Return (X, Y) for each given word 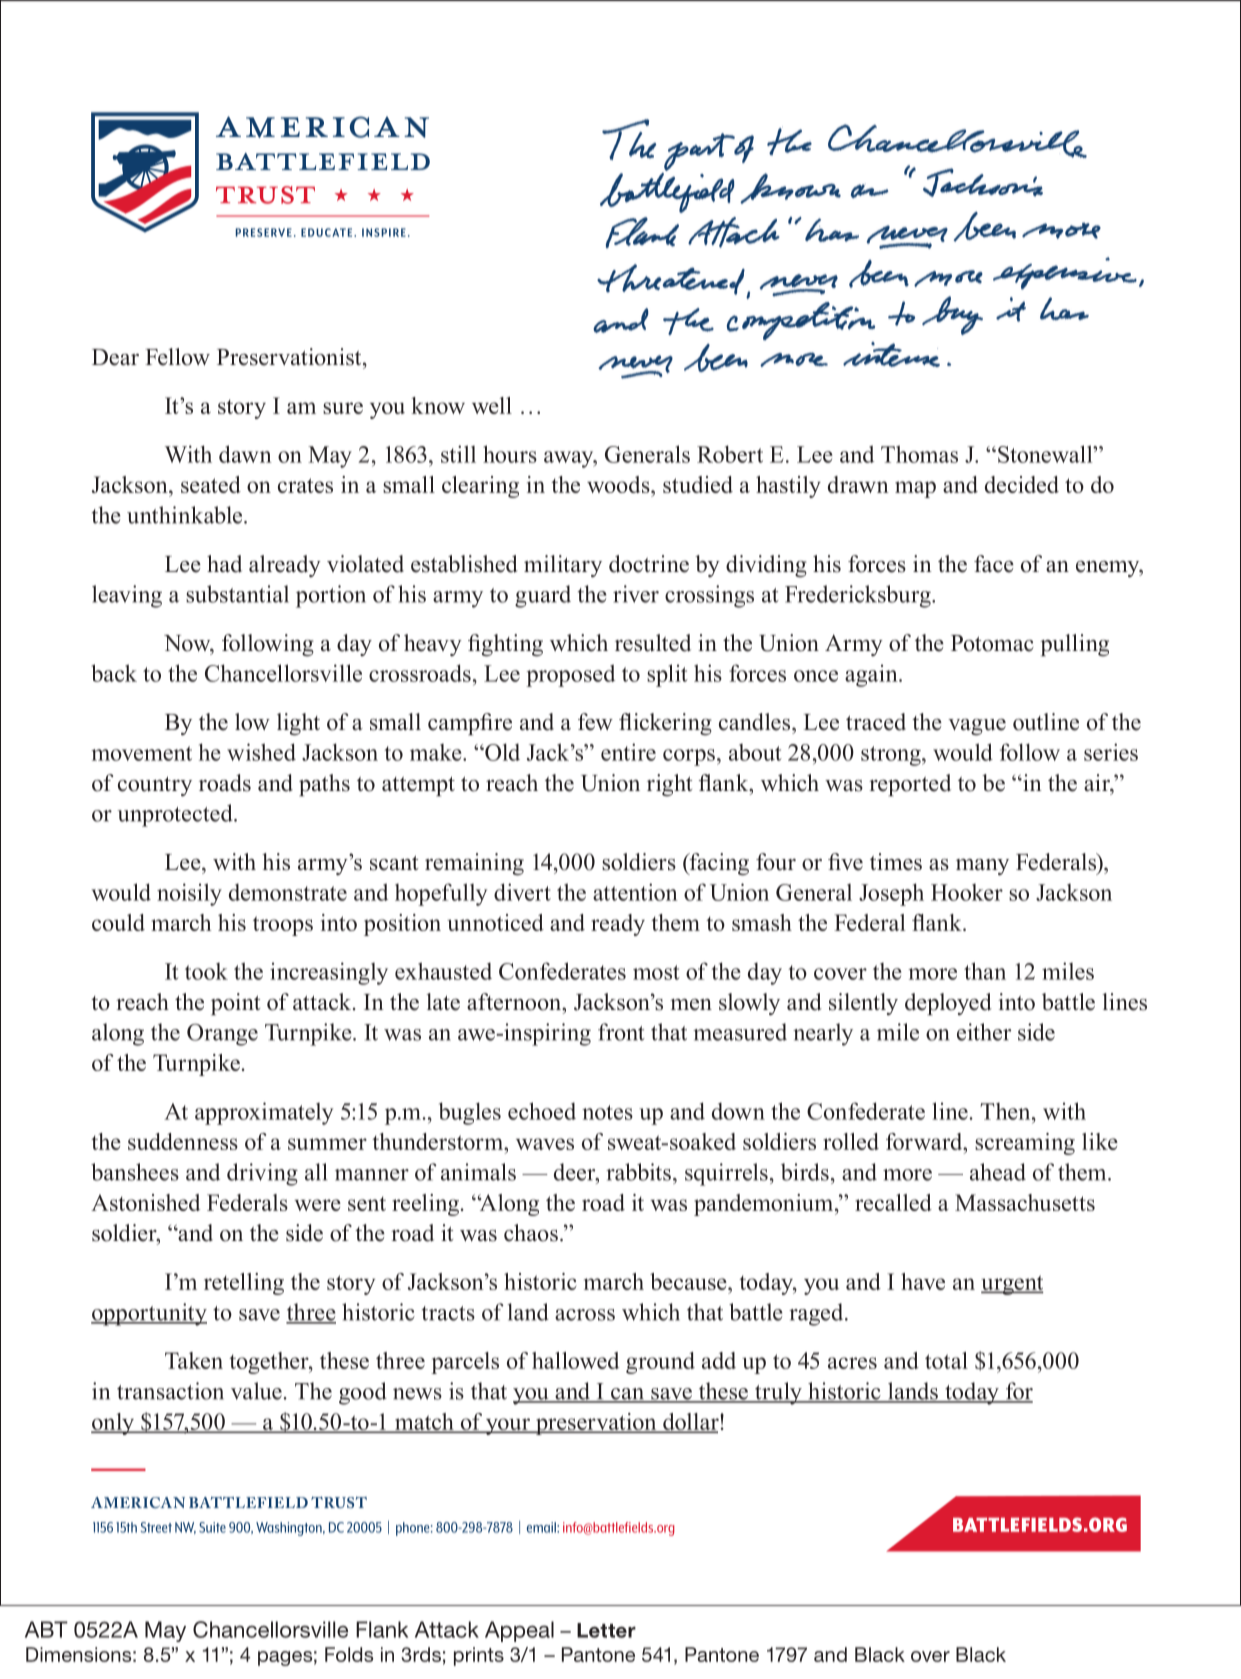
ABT (46, 1629)
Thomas (919, 454)
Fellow (177, 357)
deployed (948, 1004)
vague (977, 727)
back (114, 673)
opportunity (149, 1314)
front (621, 1032)
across (585, 1315)
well (492, 405)
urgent (1012, 1285)
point (235, 1004)
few (595, 722)
